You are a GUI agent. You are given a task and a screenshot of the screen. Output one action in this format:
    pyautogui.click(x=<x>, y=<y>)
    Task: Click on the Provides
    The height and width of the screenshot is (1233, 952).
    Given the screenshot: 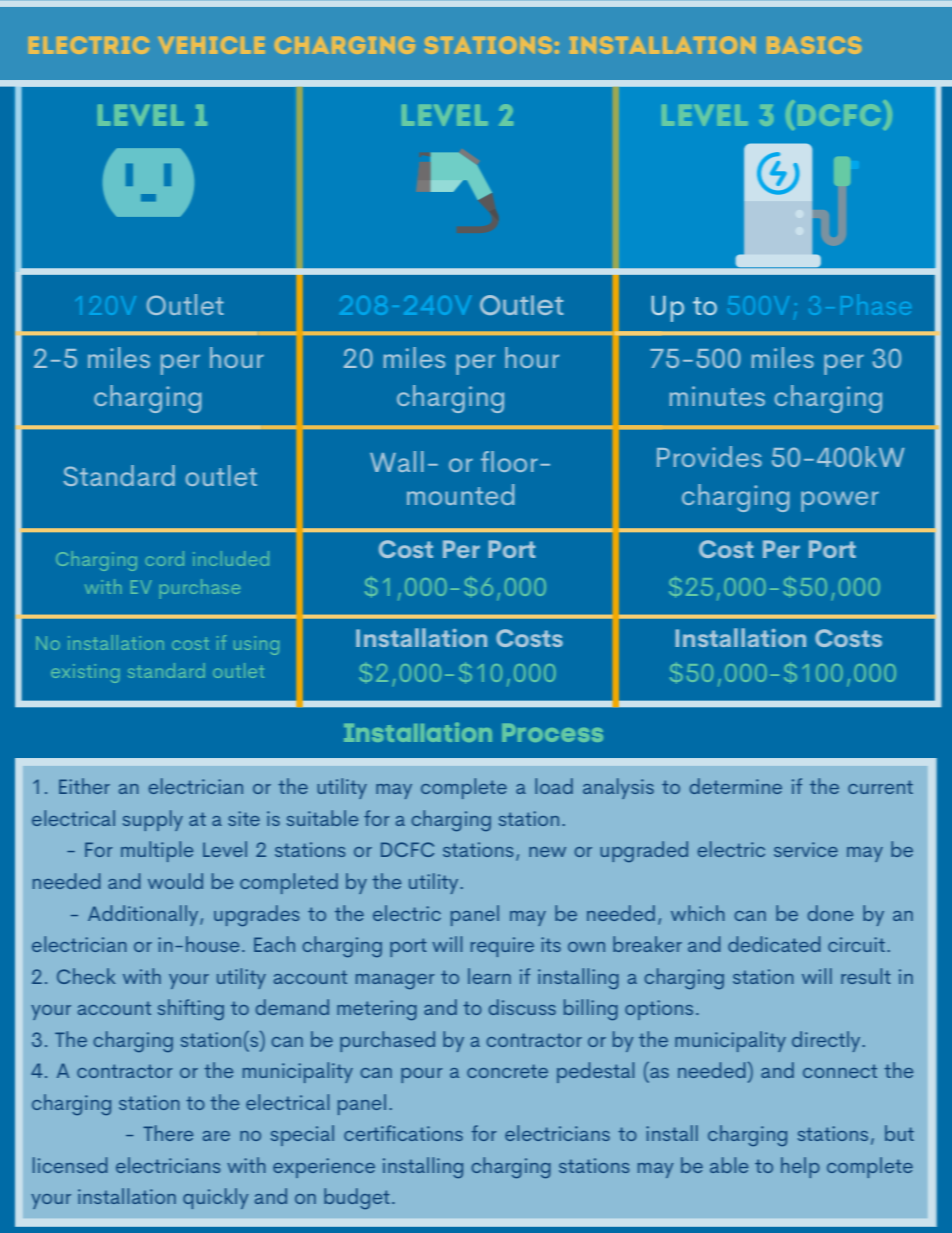 What is the action you would take?
    pyautogui.click(x=709, y=456)
